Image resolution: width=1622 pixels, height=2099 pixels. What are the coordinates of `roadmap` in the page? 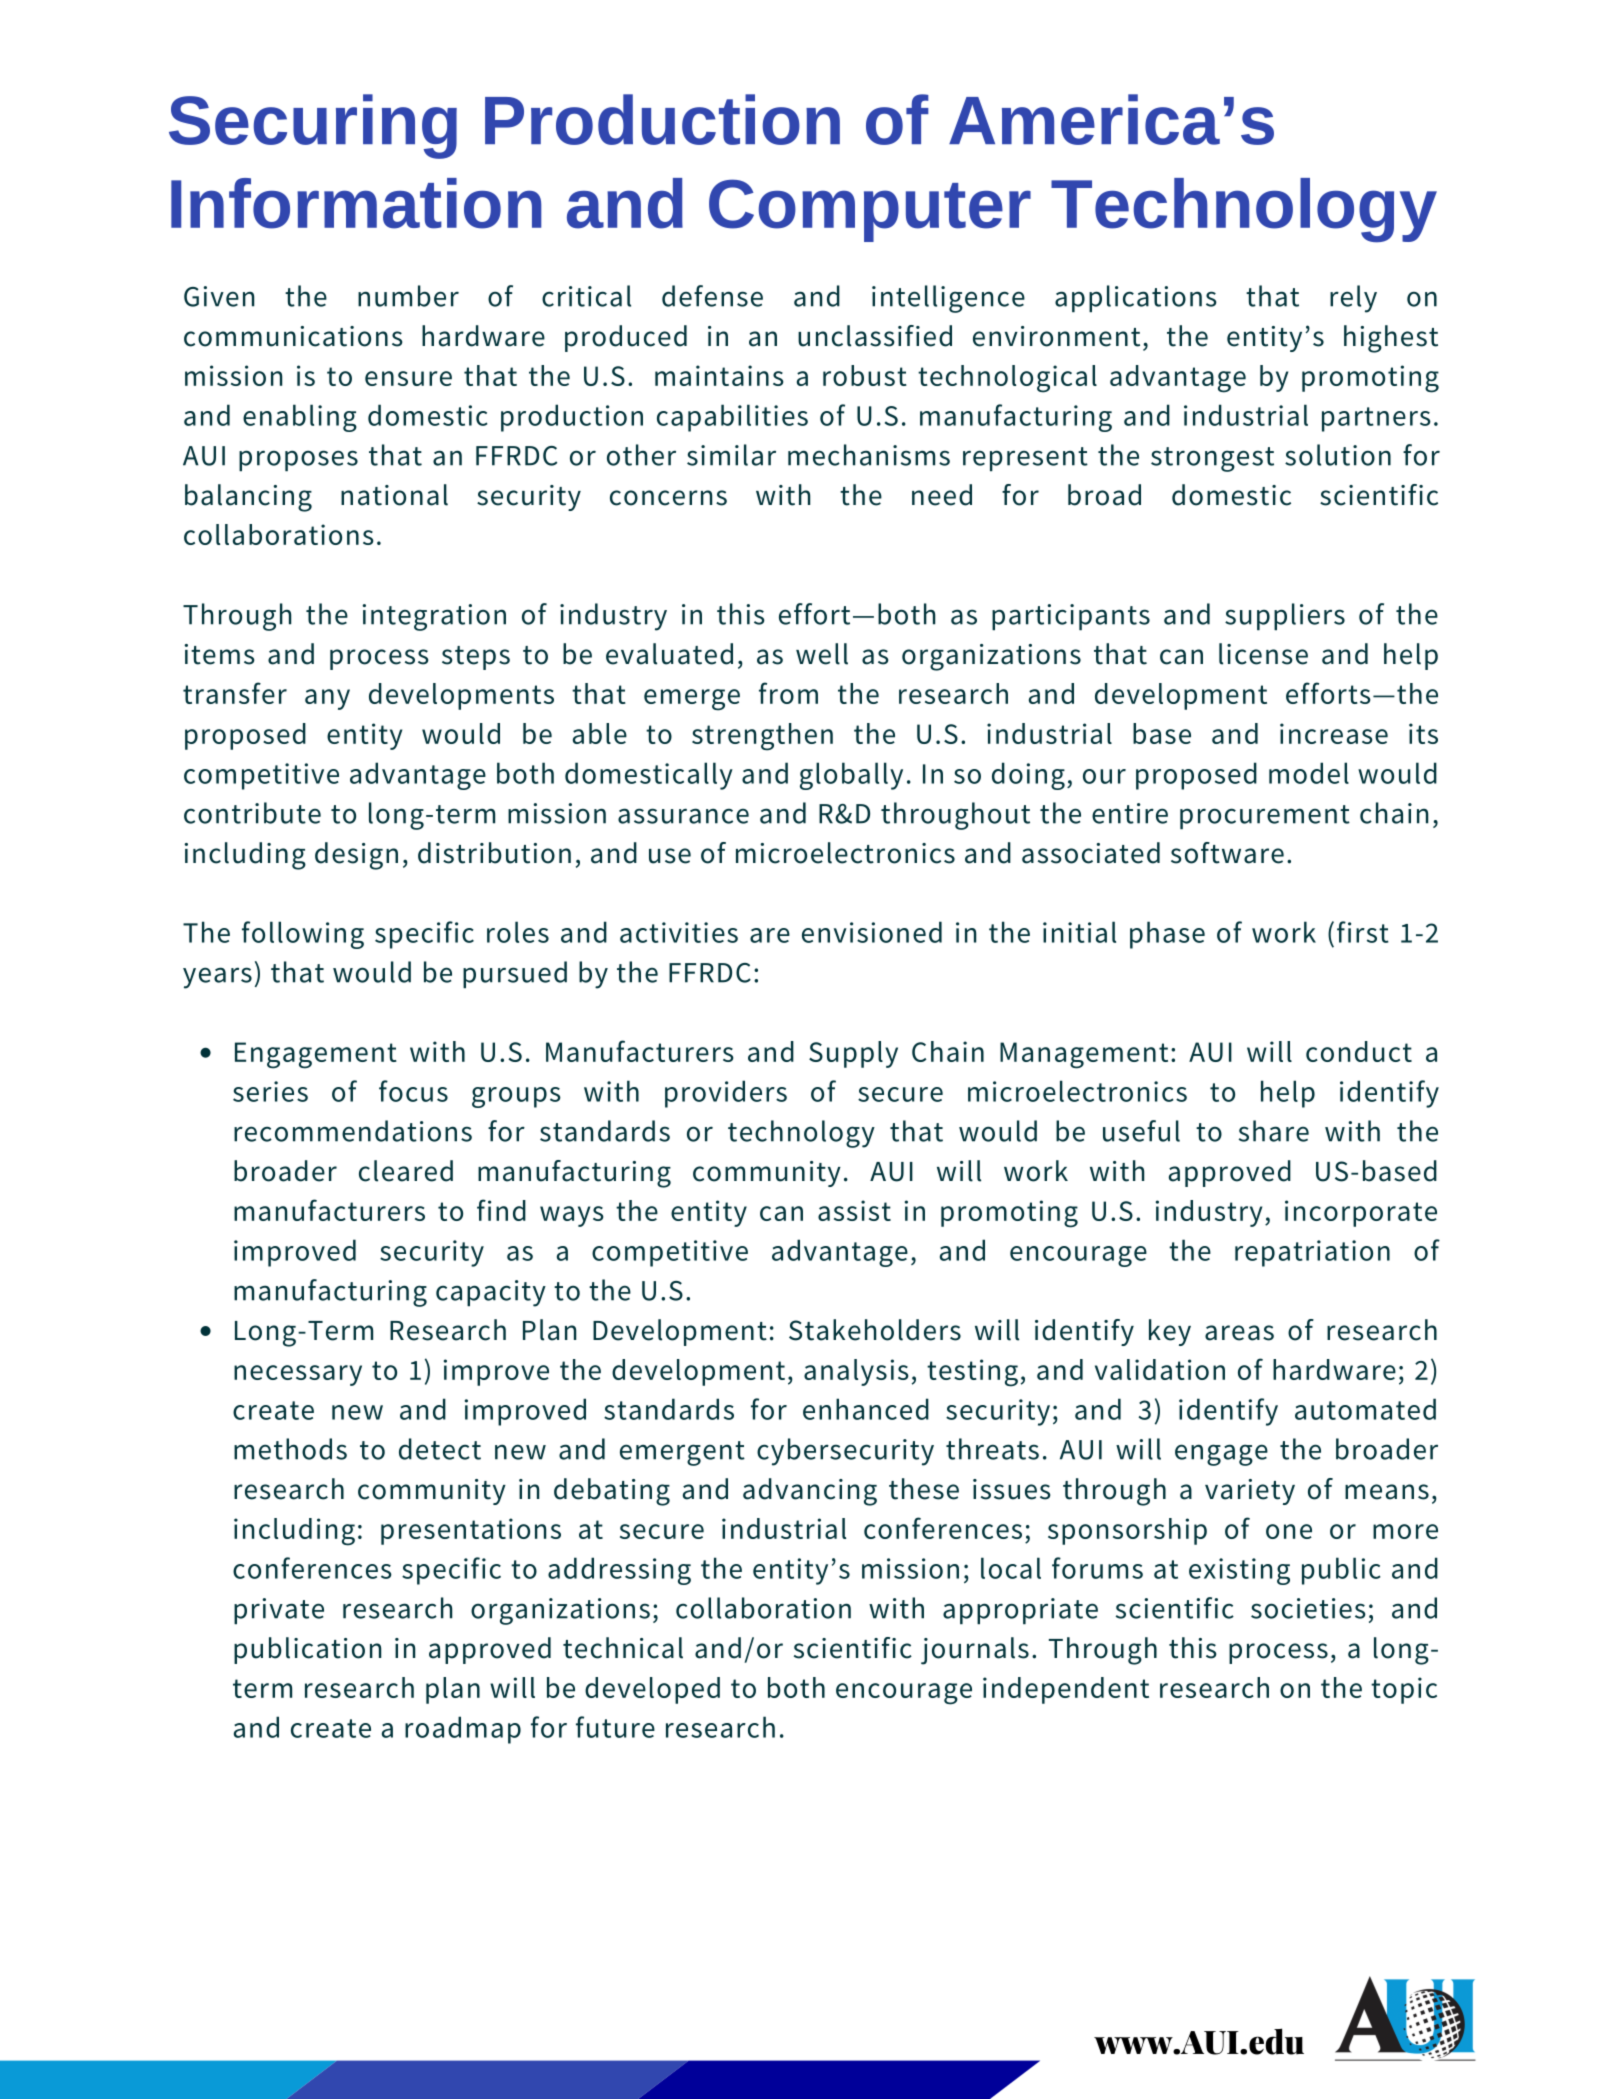 It's located at (463, 1730).
